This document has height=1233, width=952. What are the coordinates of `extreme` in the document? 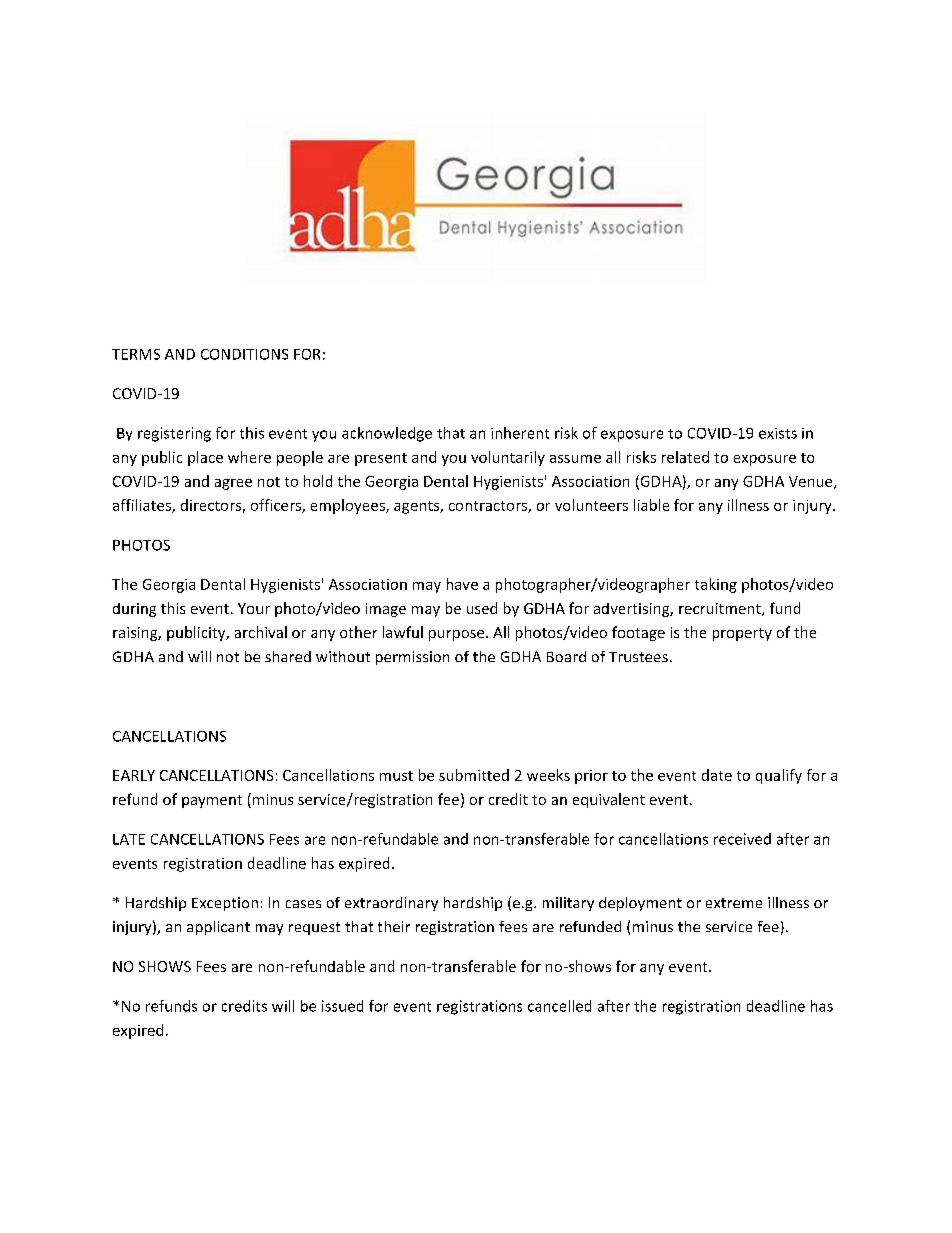 It's located at (734, 903).
